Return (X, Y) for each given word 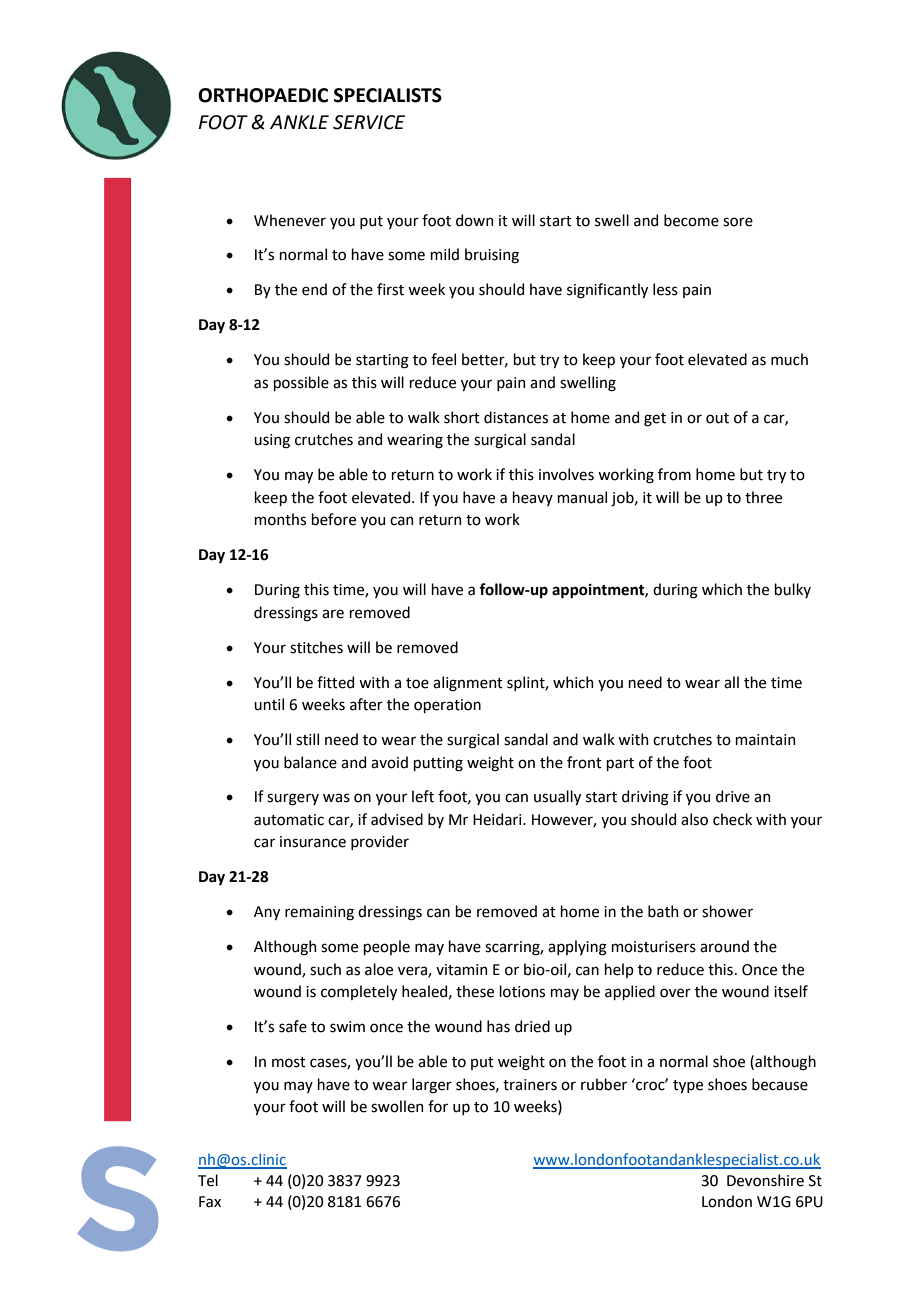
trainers (530, 1085)
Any (267, 913)
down (474, 220)
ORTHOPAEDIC (263, 95)
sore (738, 222)
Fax (210, 1202)
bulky (792, 590)
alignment (468, 684)
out (717, 418)
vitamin (461, 970)
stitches (316, 647)
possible (301, 383)
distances (516, 417)
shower (727, 911)
